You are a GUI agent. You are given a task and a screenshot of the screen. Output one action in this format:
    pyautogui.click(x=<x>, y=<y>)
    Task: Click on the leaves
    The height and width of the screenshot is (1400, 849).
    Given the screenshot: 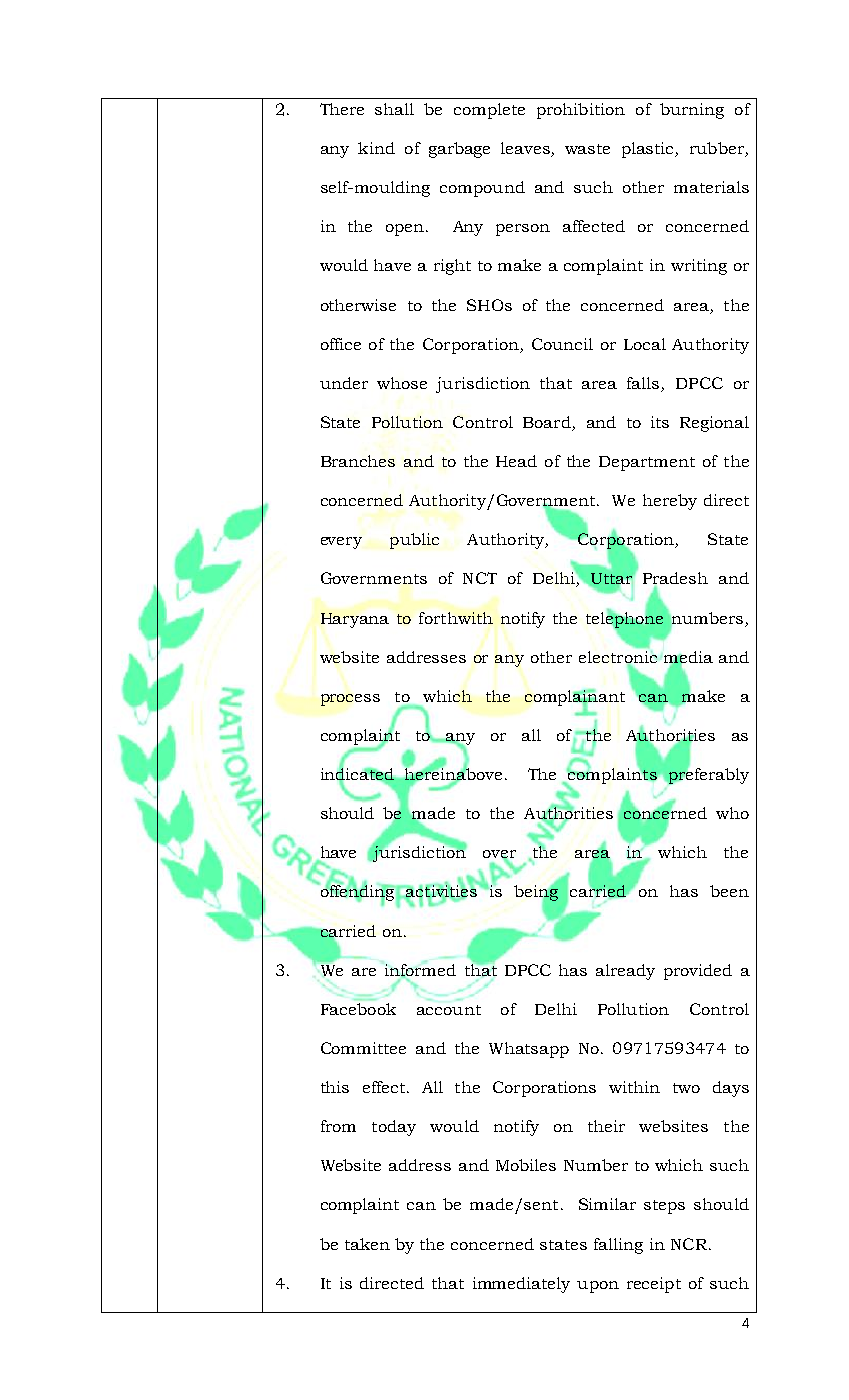 What is the action you would take?
    pyautogui.click(x=526, y=149)
